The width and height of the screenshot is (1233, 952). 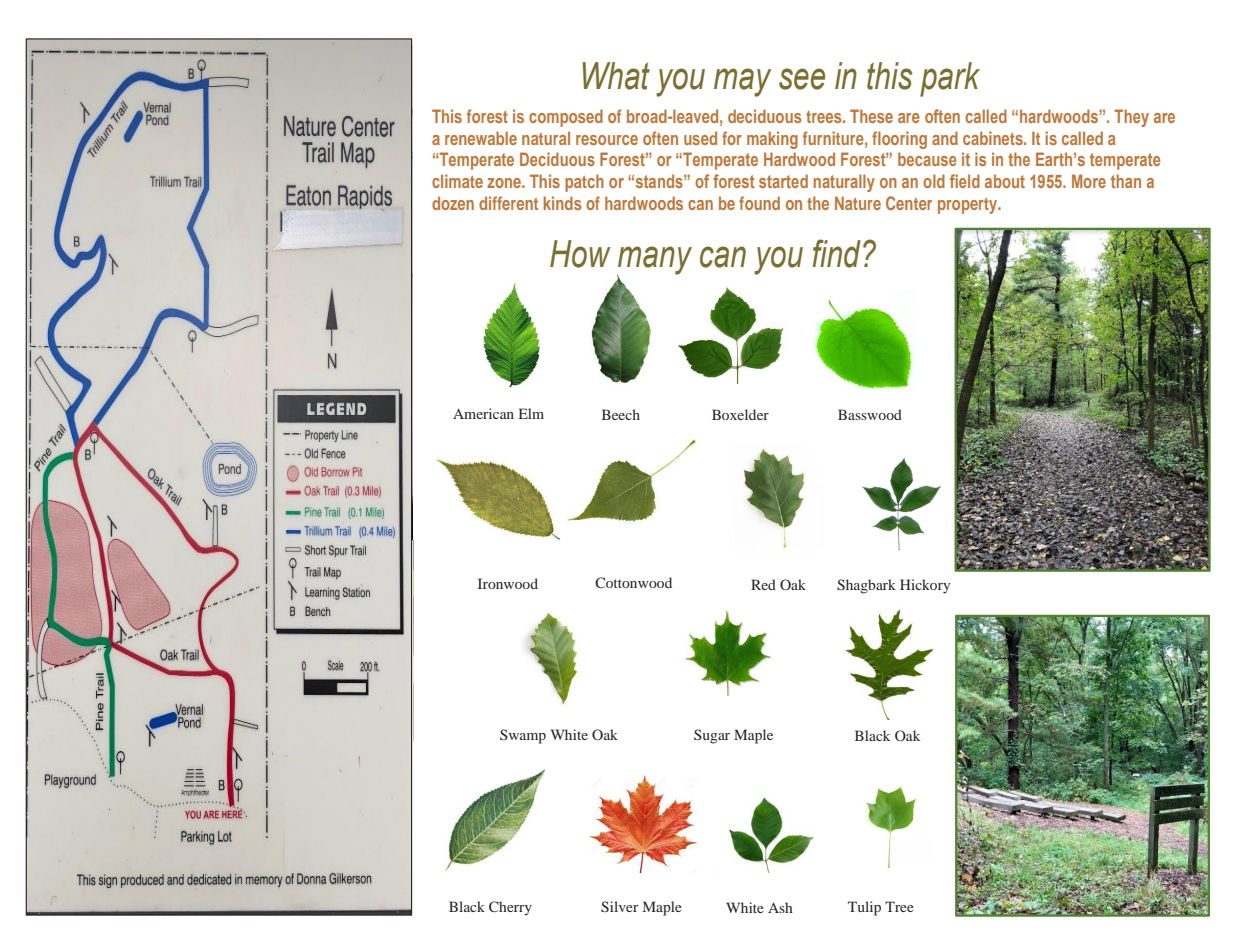 What do you see at coordinates (802, 79) in the screenshot?
I see `see` at bounding box center [802, 79].
